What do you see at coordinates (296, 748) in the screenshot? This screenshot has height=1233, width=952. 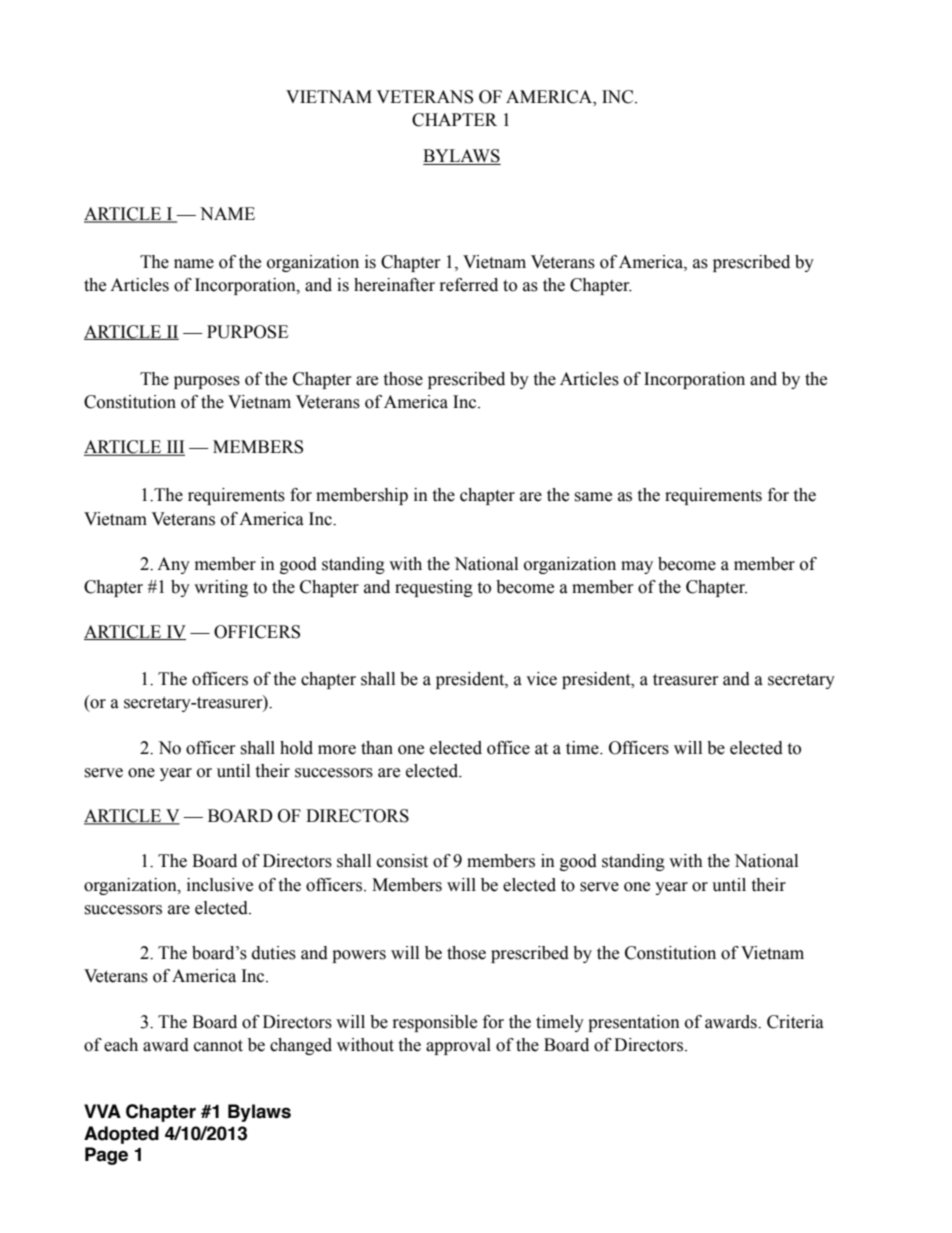 I see `hold` at bounding box center [296, 748].
